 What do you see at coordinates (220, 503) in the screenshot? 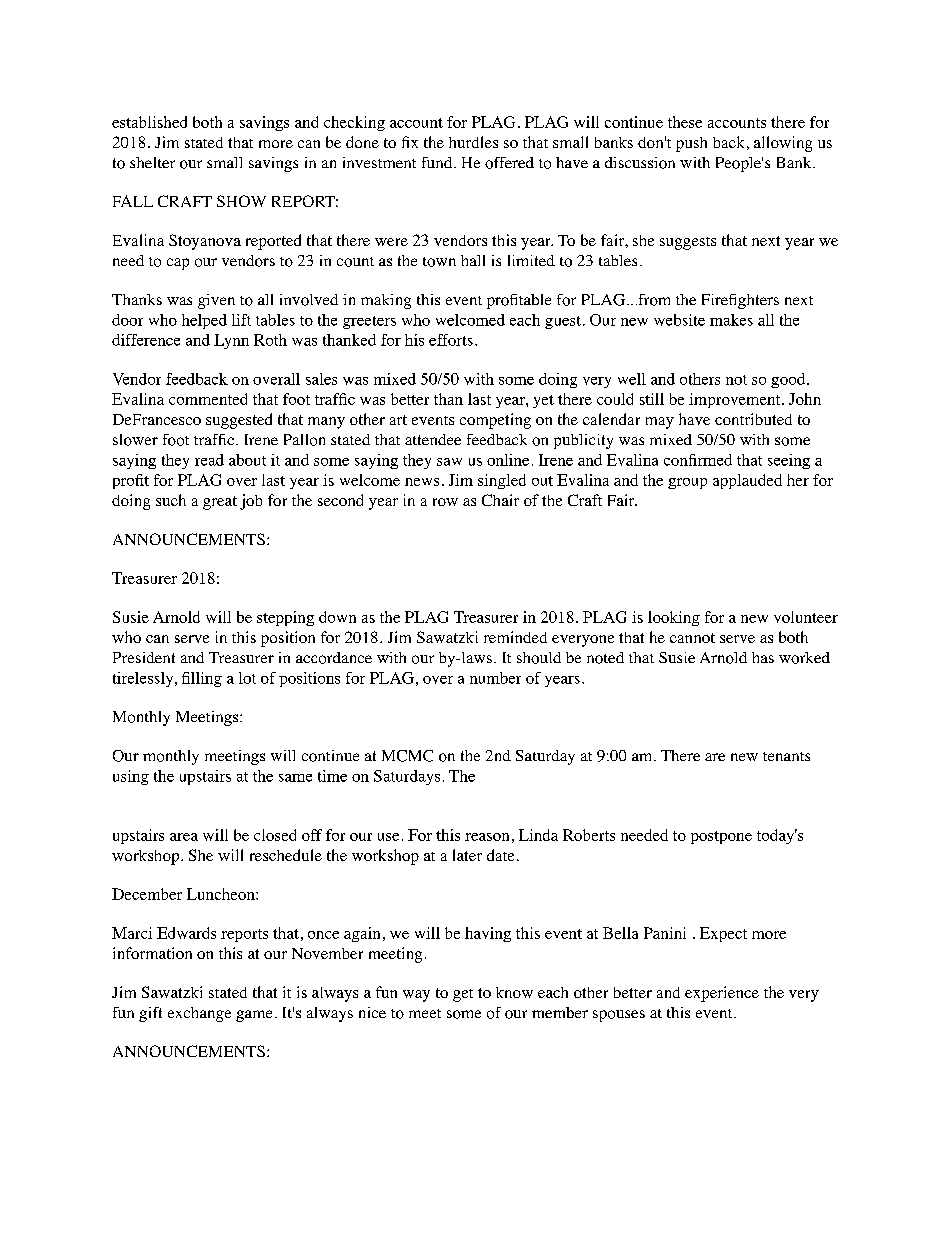
I see `great` at bounding box center [220, 503].
